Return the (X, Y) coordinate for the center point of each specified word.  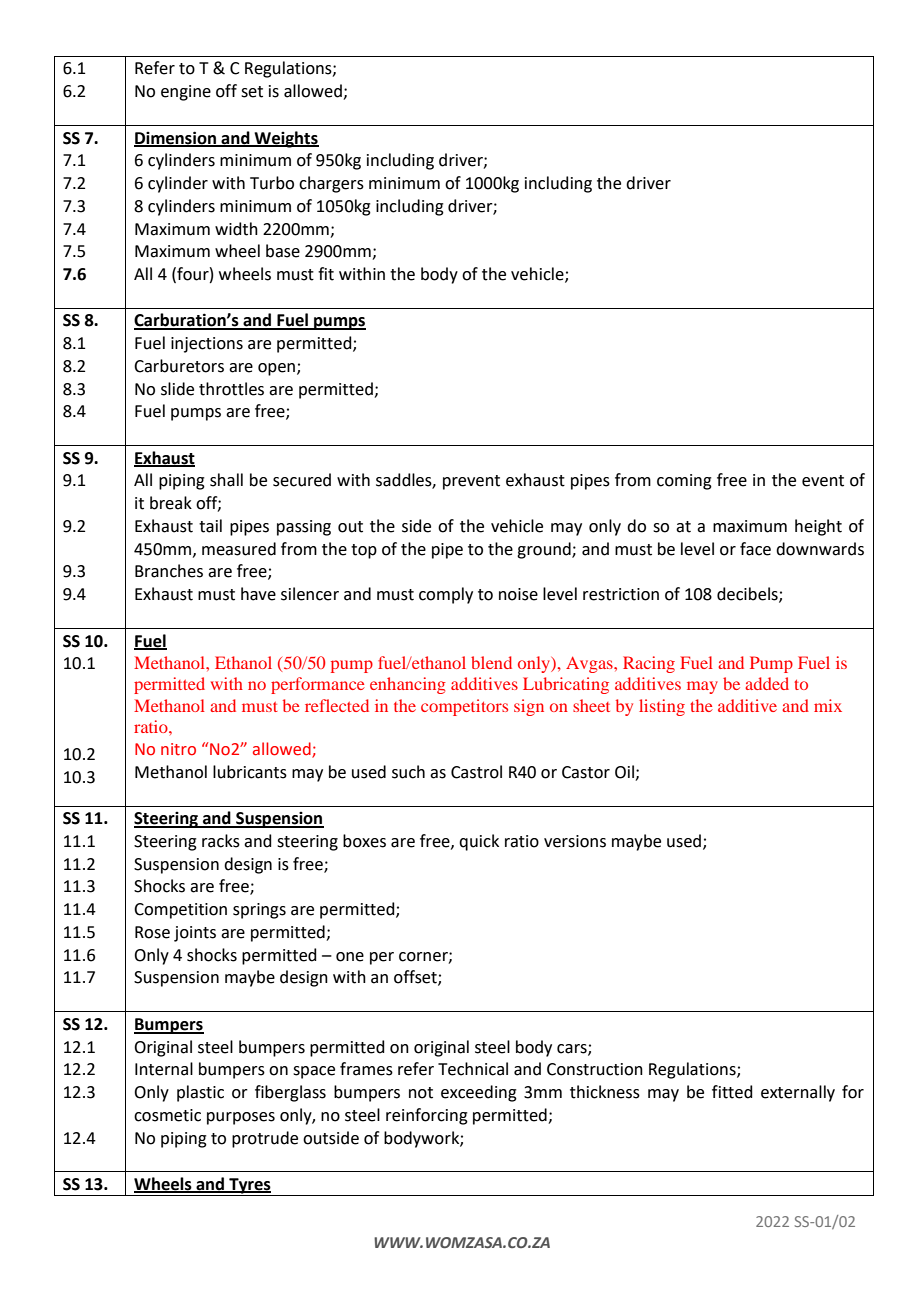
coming (684, 482)
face (755, 549)
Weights (285, 139)
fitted (732, 1092)
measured (239, 549)
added (767, 683)
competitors (464, 707)
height (818, 527)
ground (545, 550)
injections (207, 345)
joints (195, 934)
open (276, 369)
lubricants (250, 772)
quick (479, 842)
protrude (265, 1139)
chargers (331, 184)
